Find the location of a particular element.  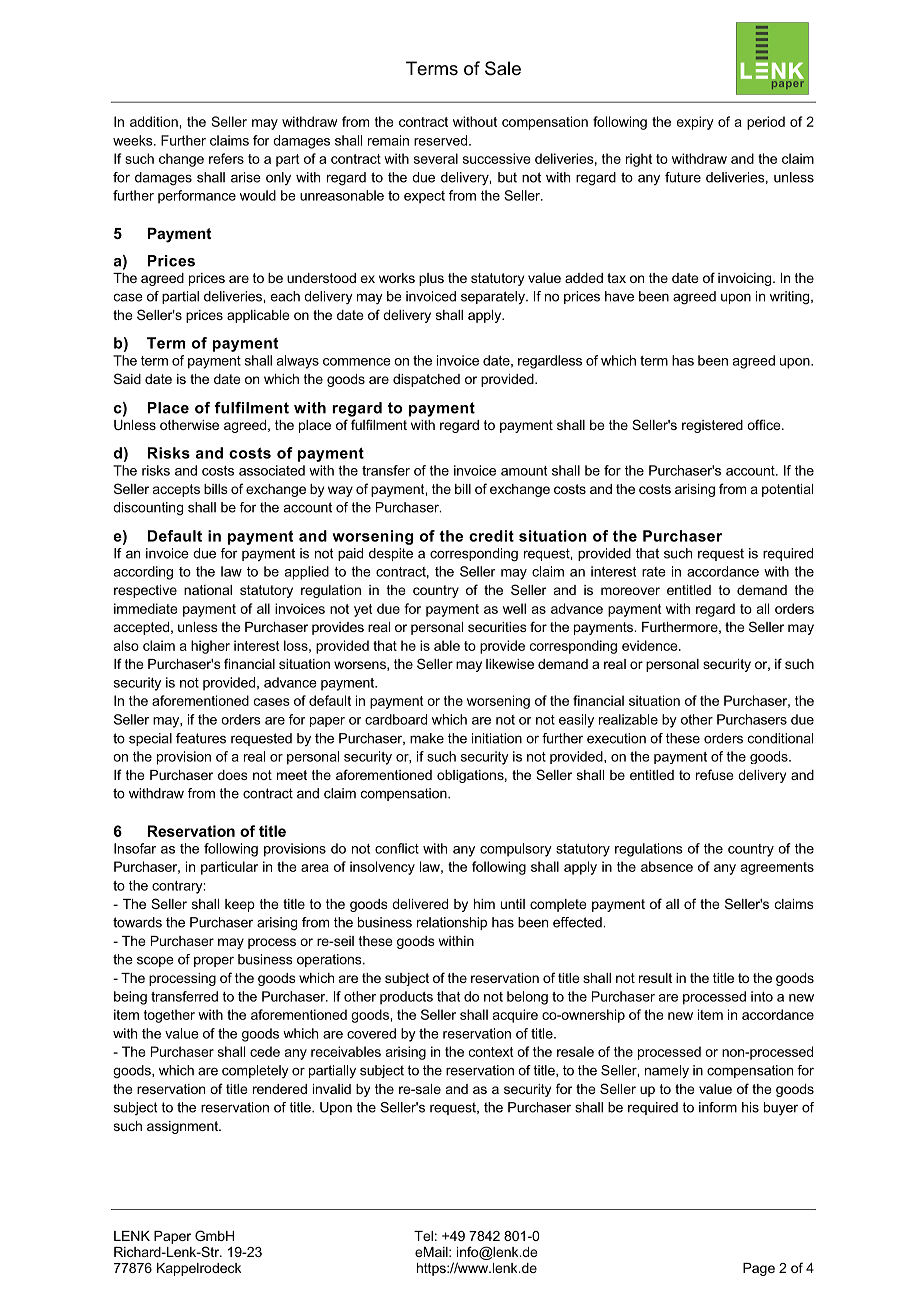

refers is located at coordinates (226, 158).
